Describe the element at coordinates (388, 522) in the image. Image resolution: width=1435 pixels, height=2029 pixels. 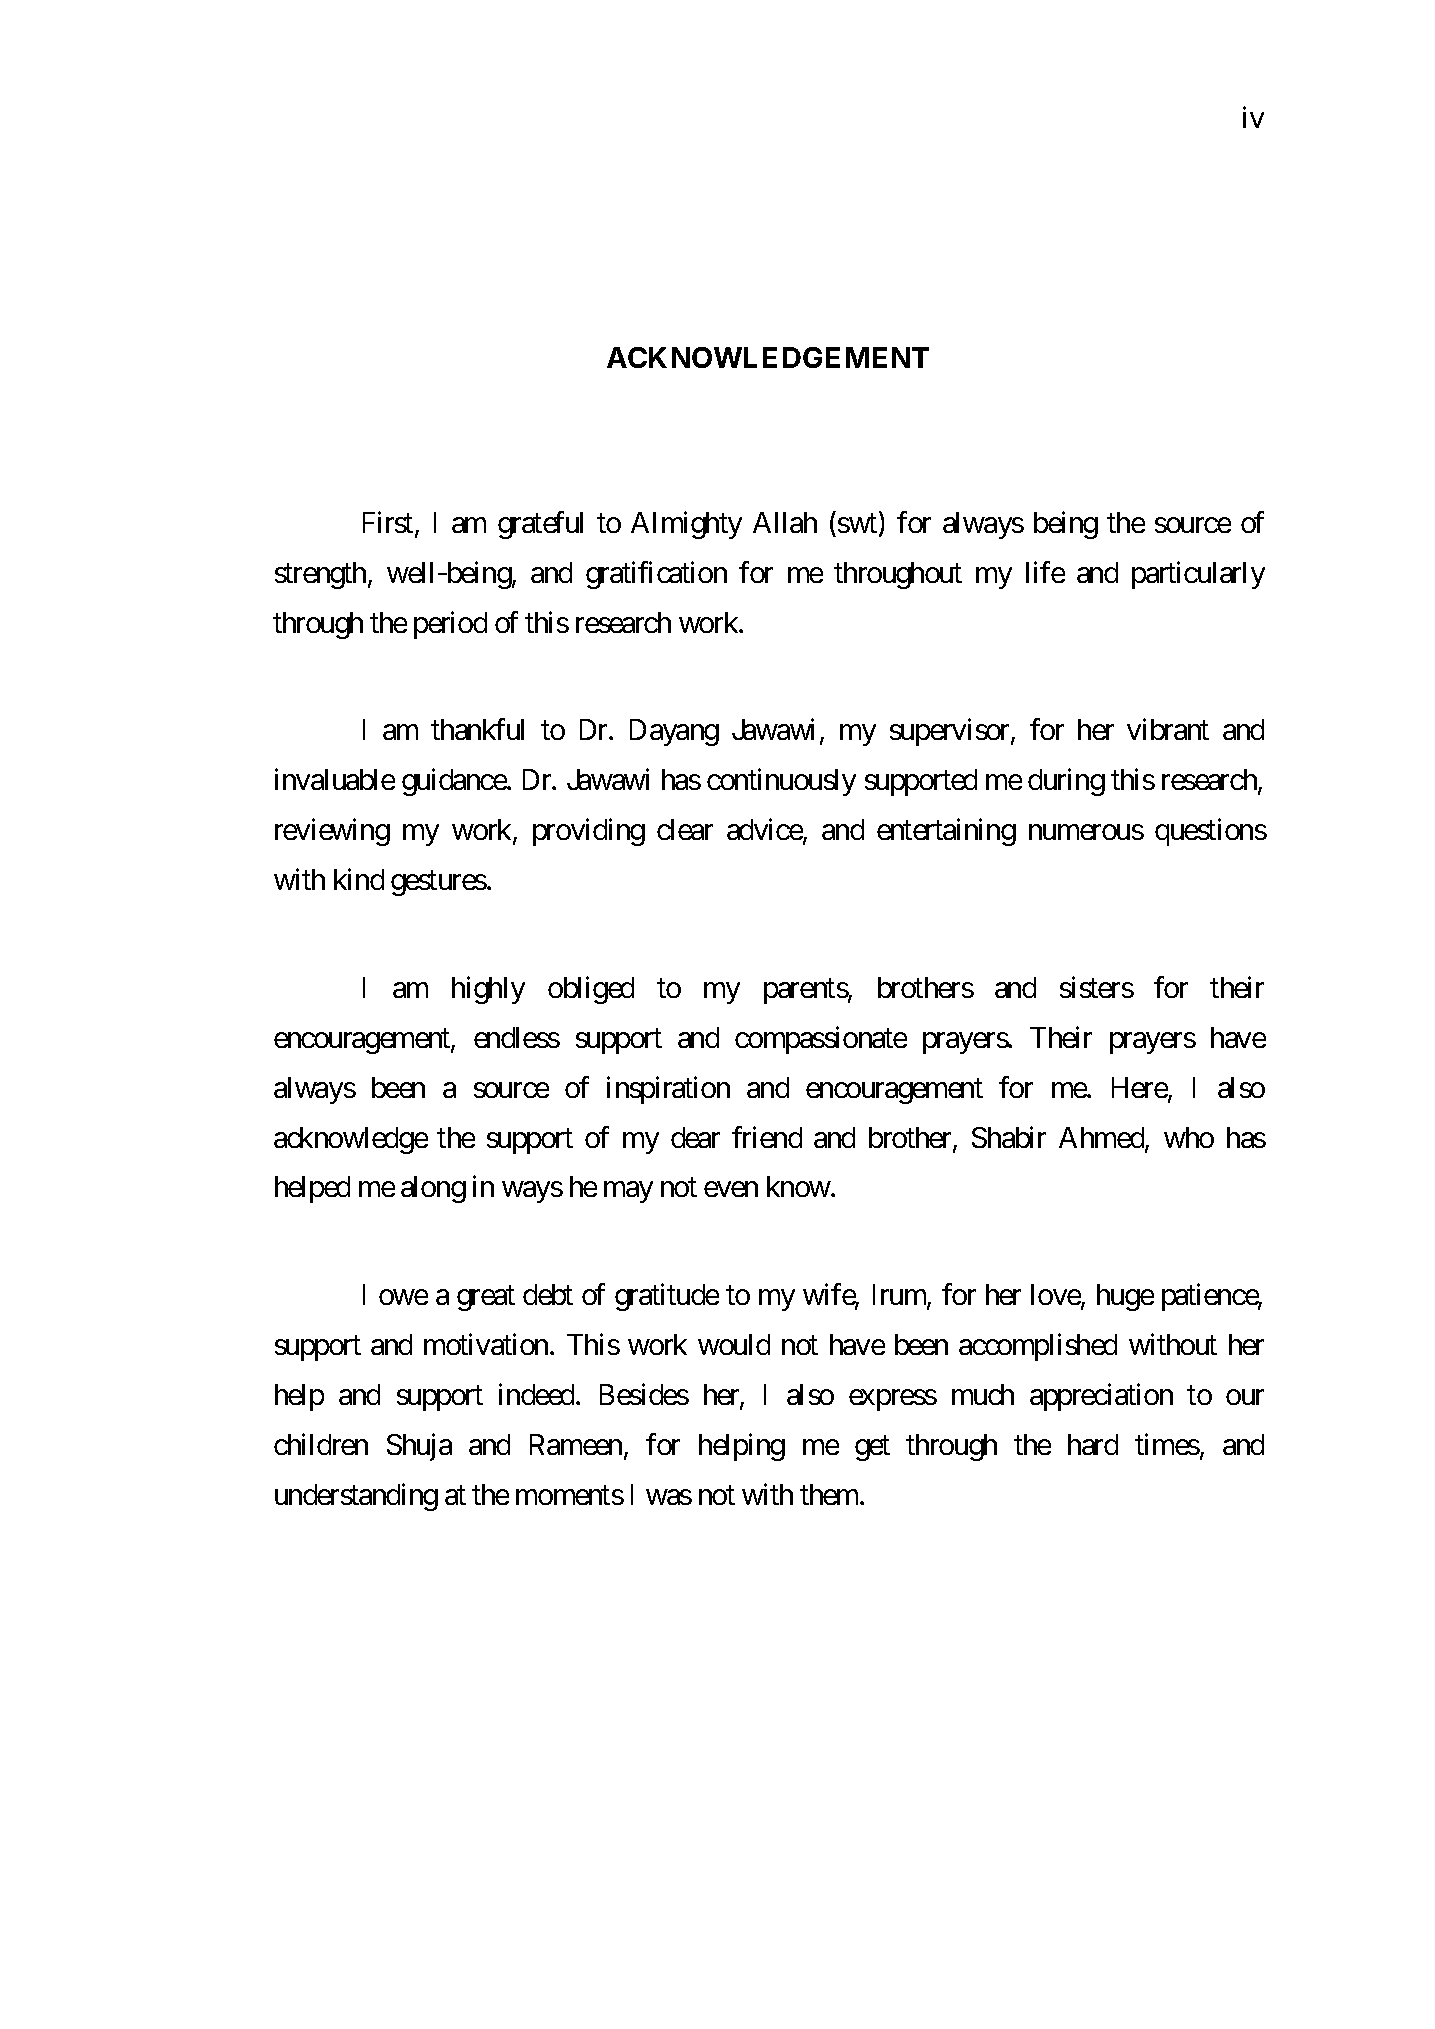
I see `First` at that location.
